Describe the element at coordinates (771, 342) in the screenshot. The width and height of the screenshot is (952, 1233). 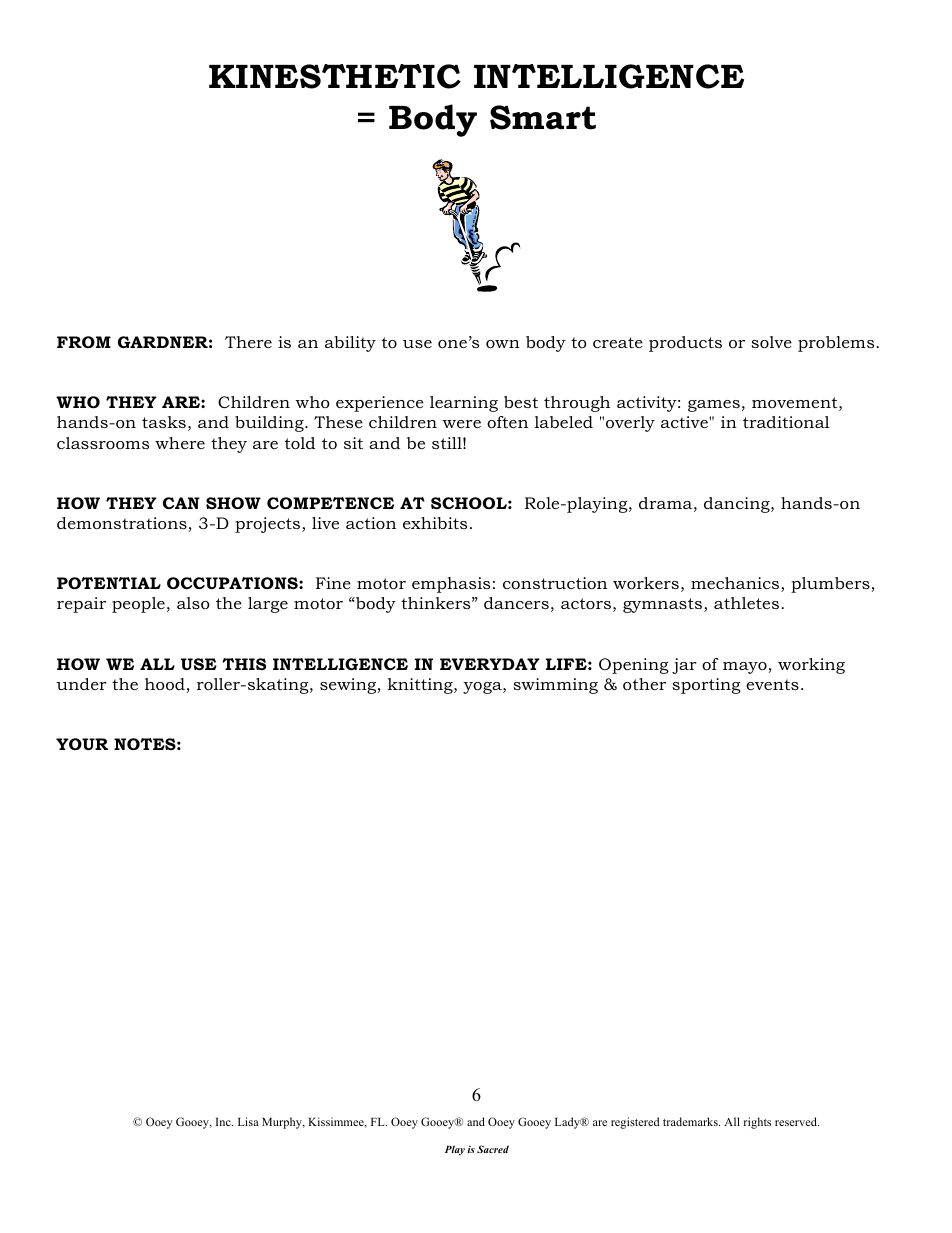
I see `solve` at that location.
